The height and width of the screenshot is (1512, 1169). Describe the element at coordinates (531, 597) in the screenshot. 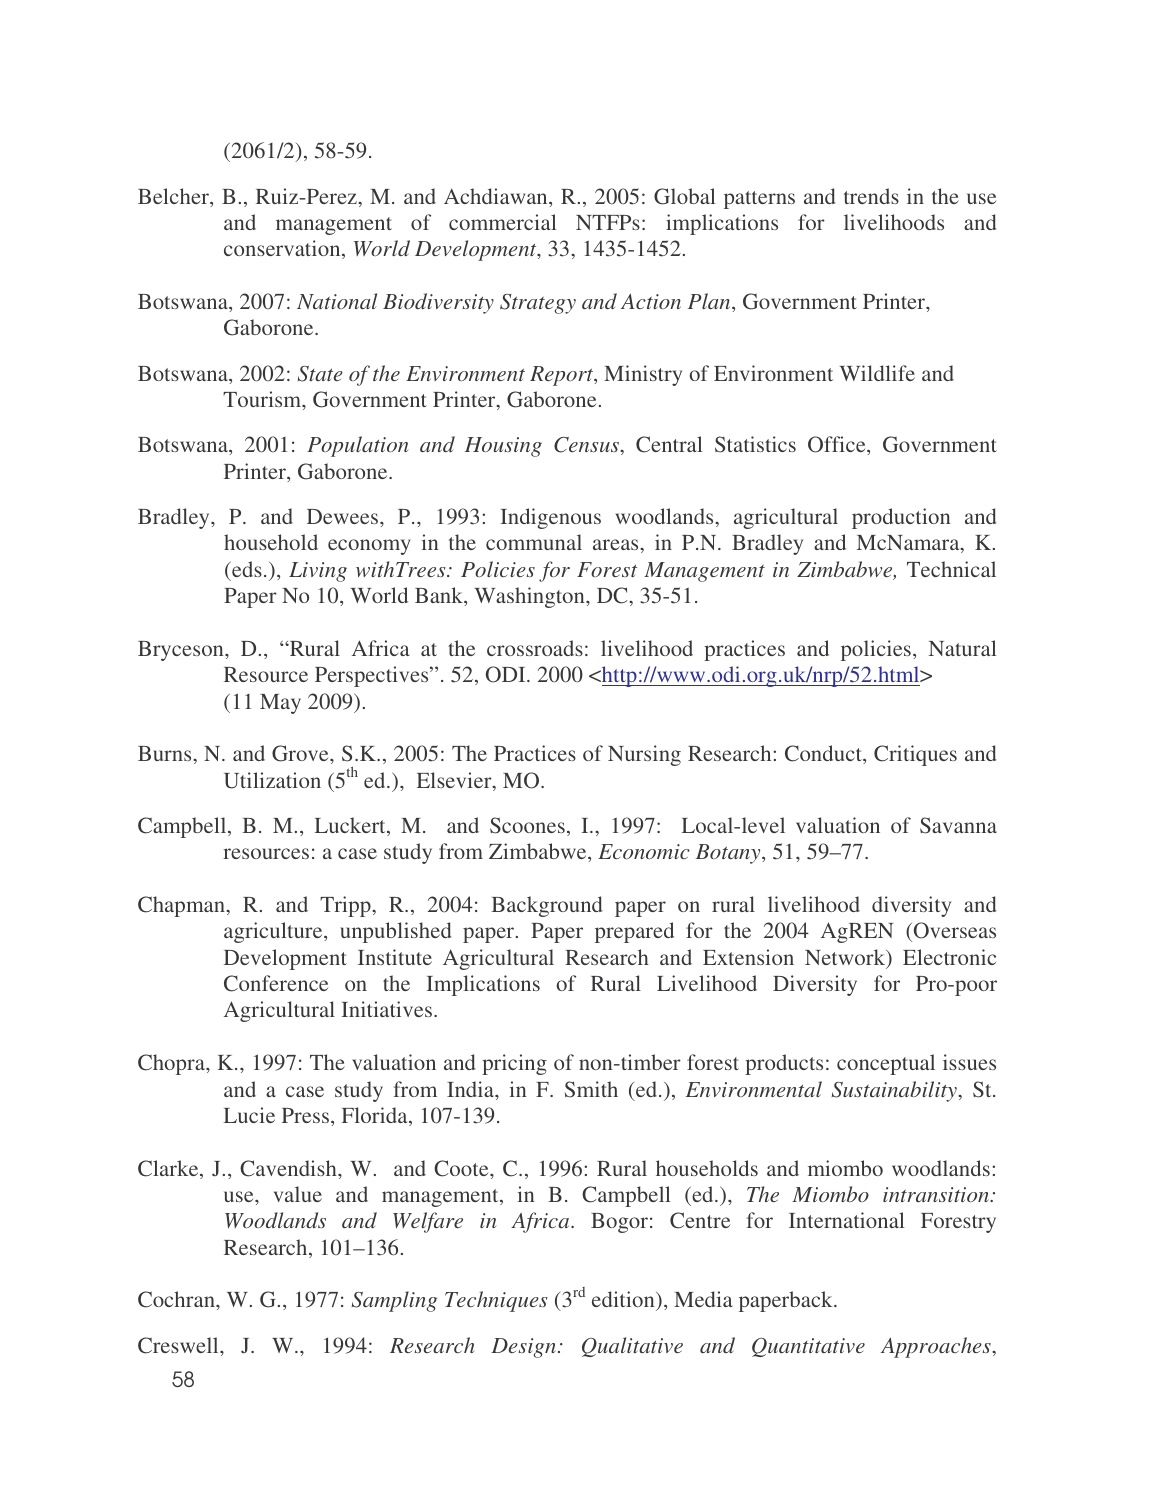

I see `Washington` at that location.
